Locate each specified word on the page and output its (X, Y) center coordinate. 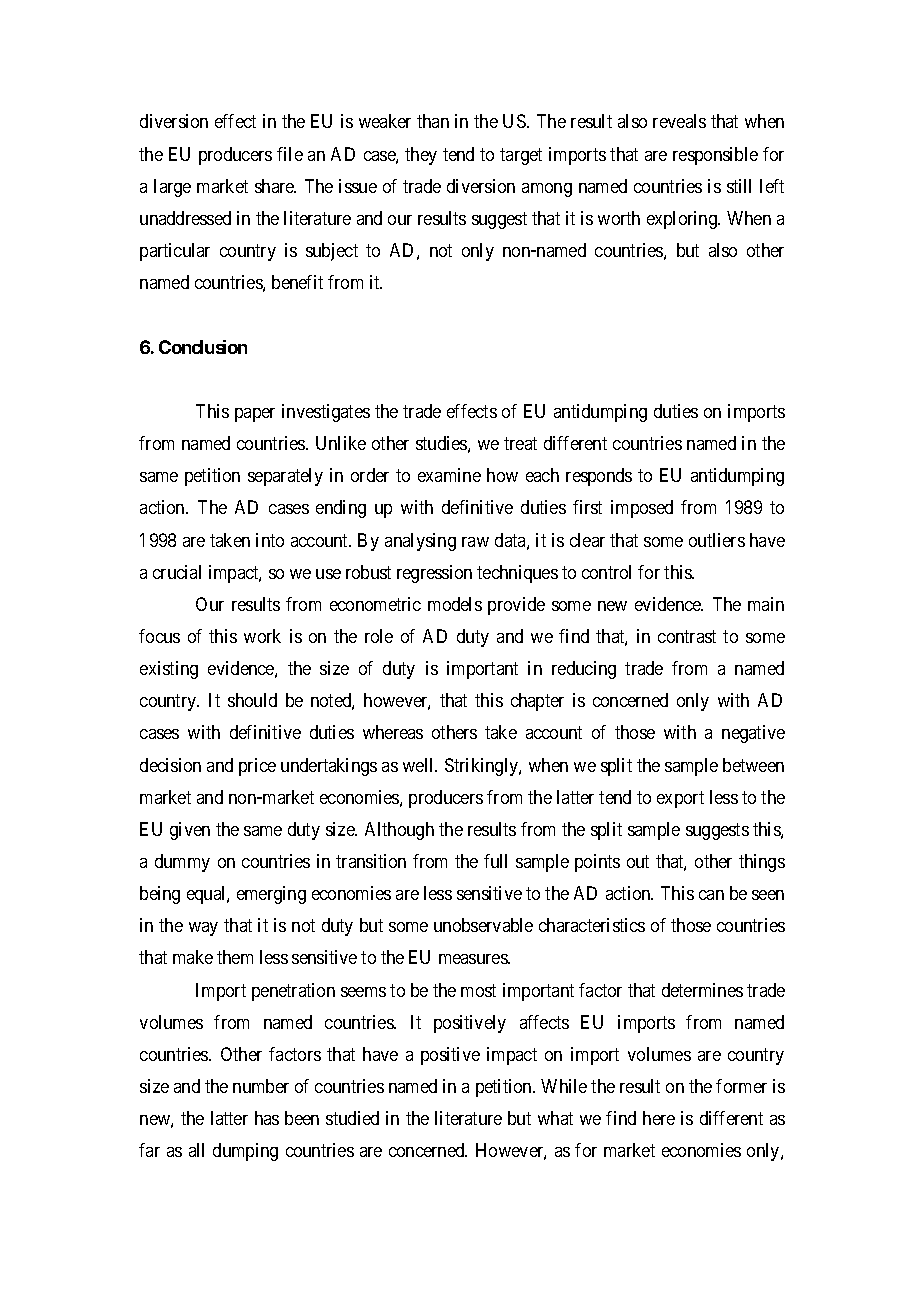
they (421, 156)
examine (449, 475)
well (420, 765)
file (290, 154)
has (267, 1118)
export (680, 799)
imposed (642, 509)
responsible (715, 156)
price (257, 767)
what (555, 1118)
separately (285, 477)
